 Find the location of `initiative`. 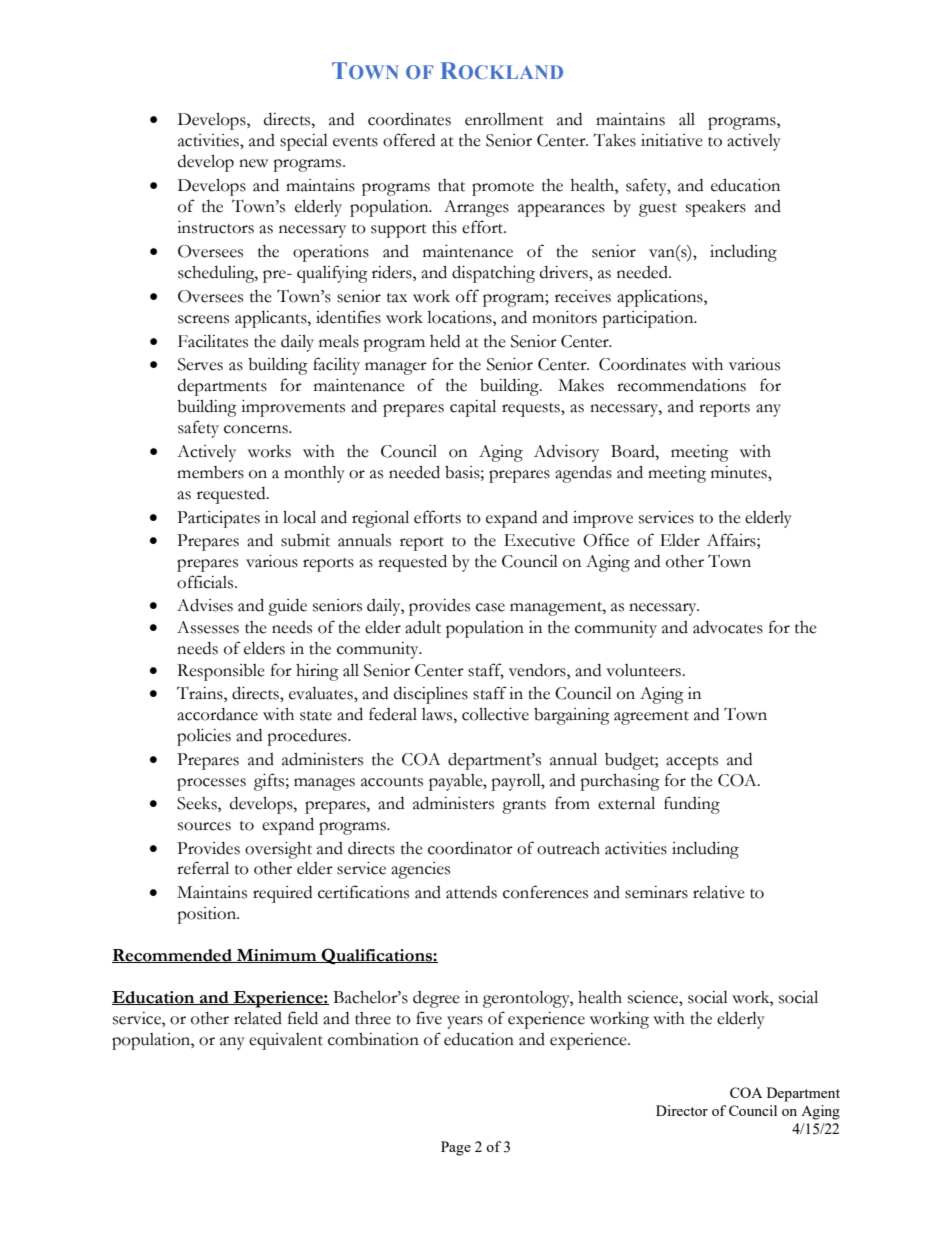

initiative is located at coordinates (672, 140).
